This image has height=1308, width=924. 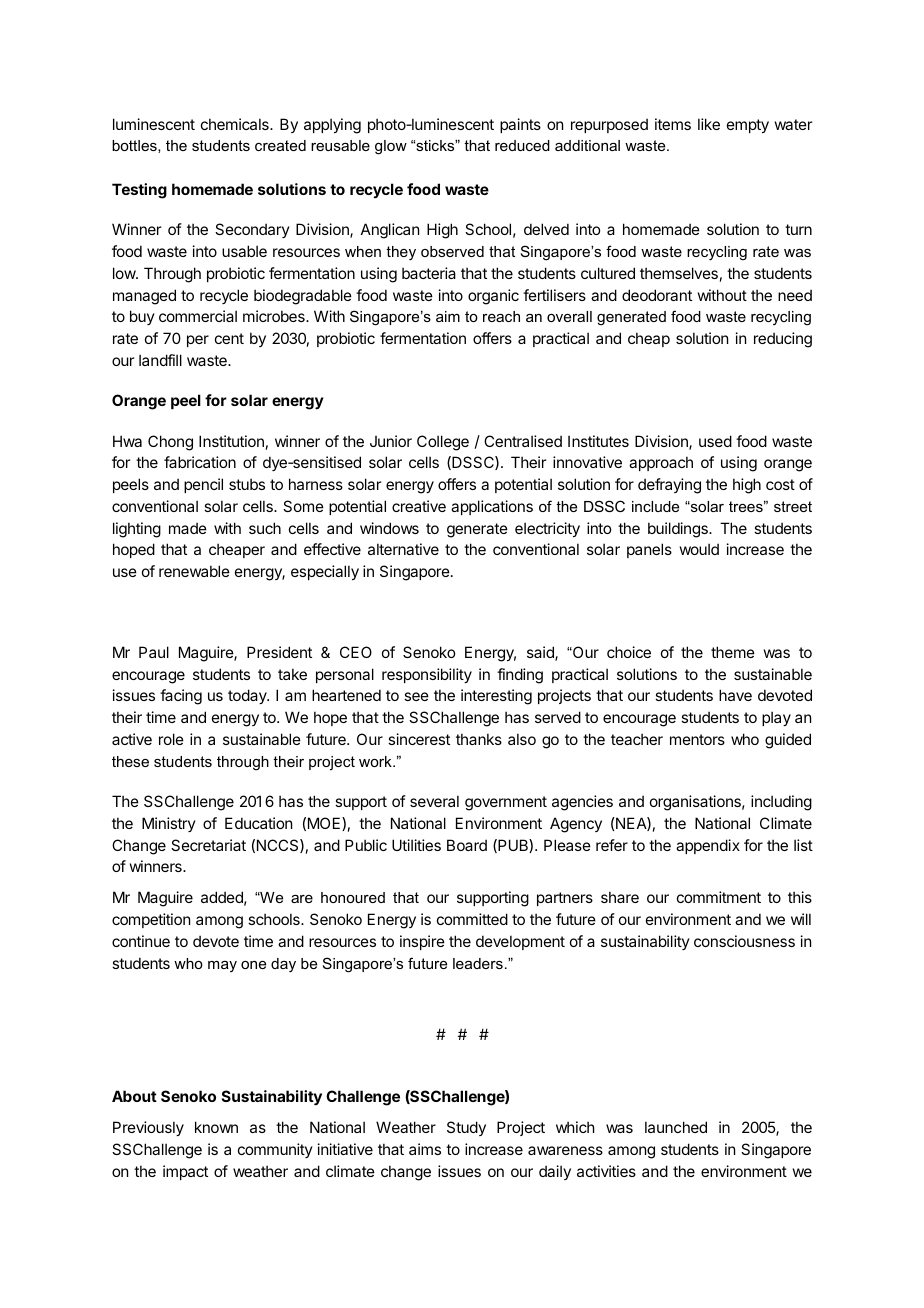 What do you see at coordinates (708, 846) in the image?
I see `appendix` at bounding box center [708, 846].
